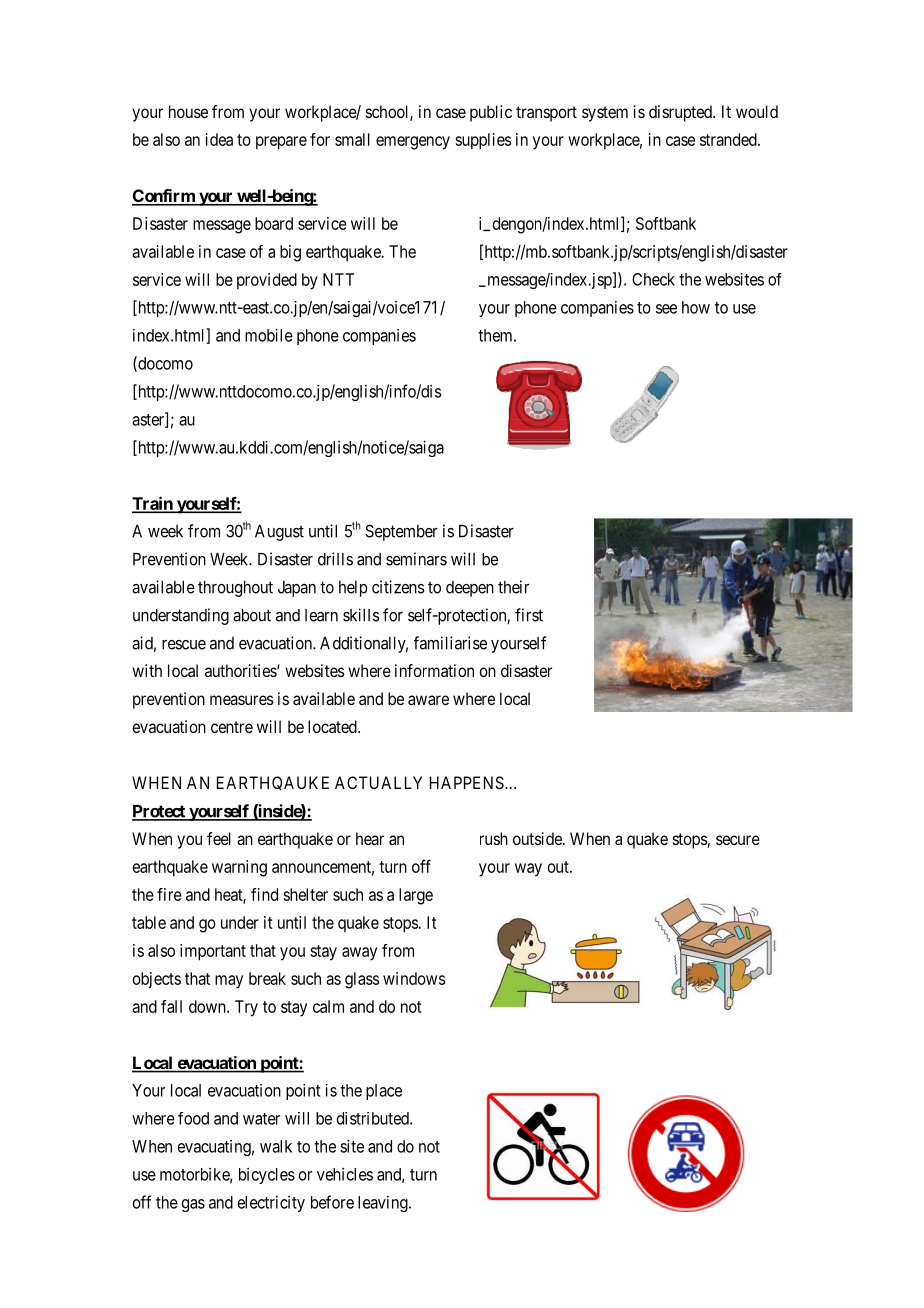  What do you see at coordinates (666, 309) in the screenshot?
I see `see` at bounding box center [666, 309].
